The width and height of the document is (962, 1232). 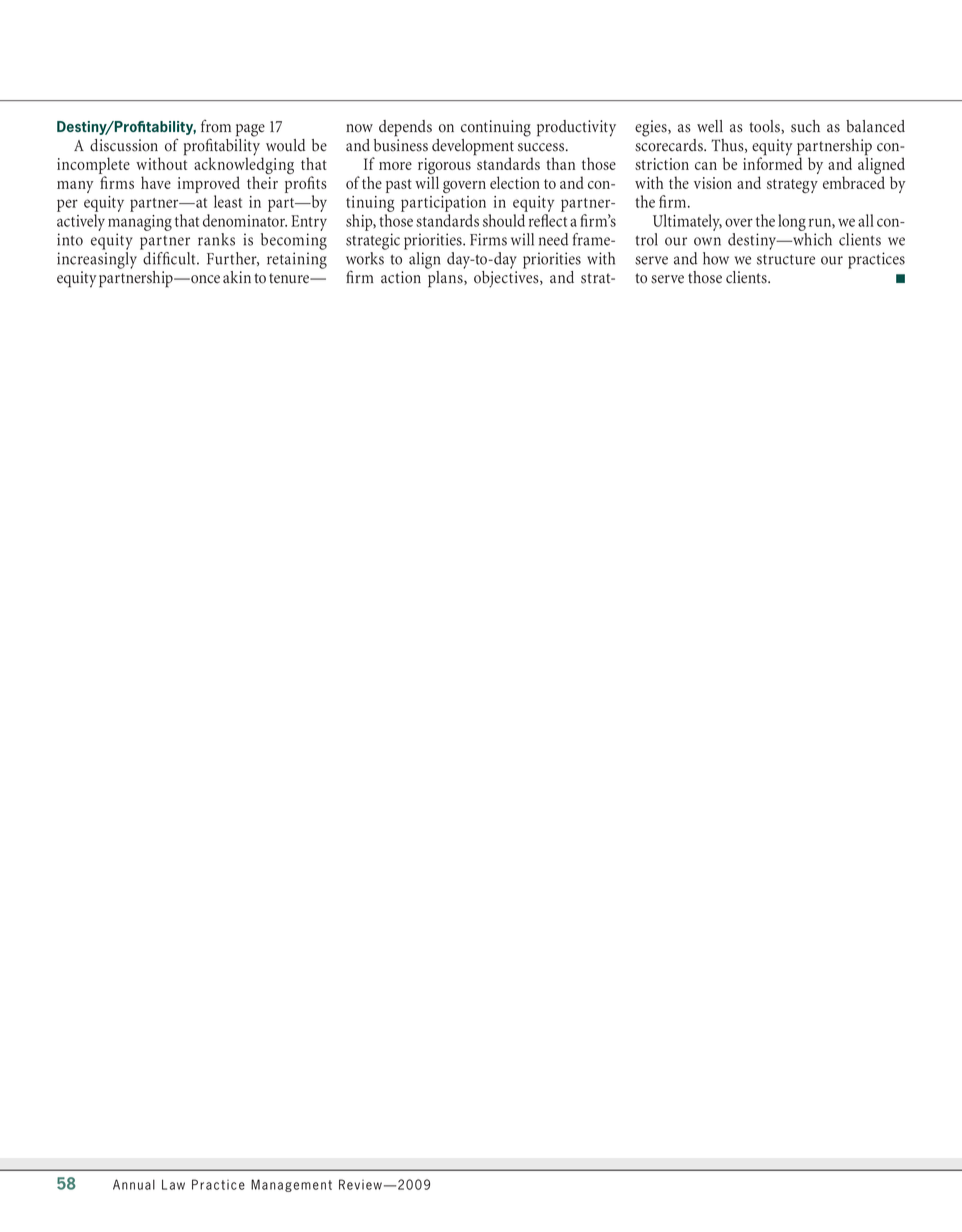 What do you see at coordinates (216, 126) in the document?
I see `from` at bounding box center [216, 126].
